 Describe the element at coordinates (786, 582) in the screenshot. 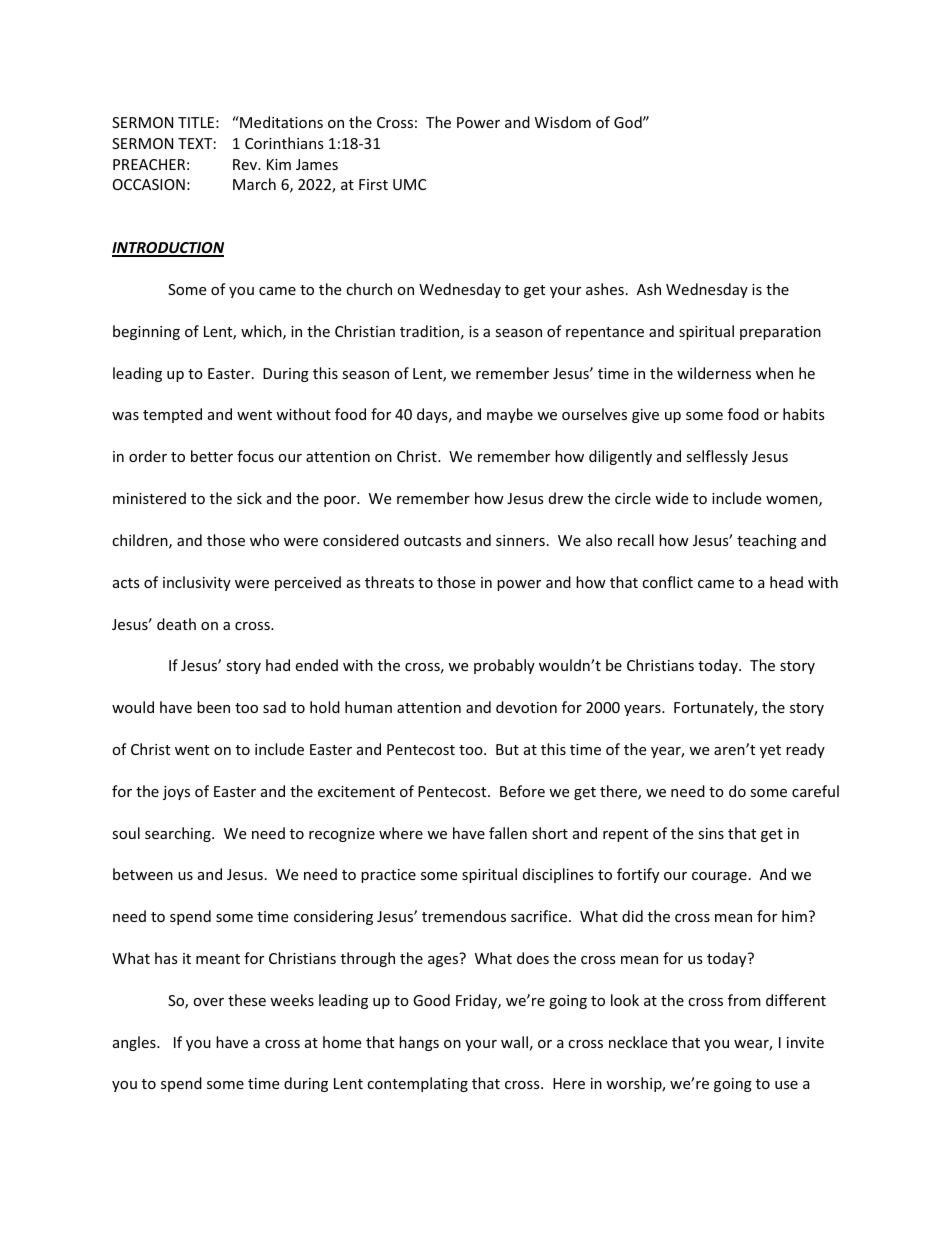

I see `head` at that location.
